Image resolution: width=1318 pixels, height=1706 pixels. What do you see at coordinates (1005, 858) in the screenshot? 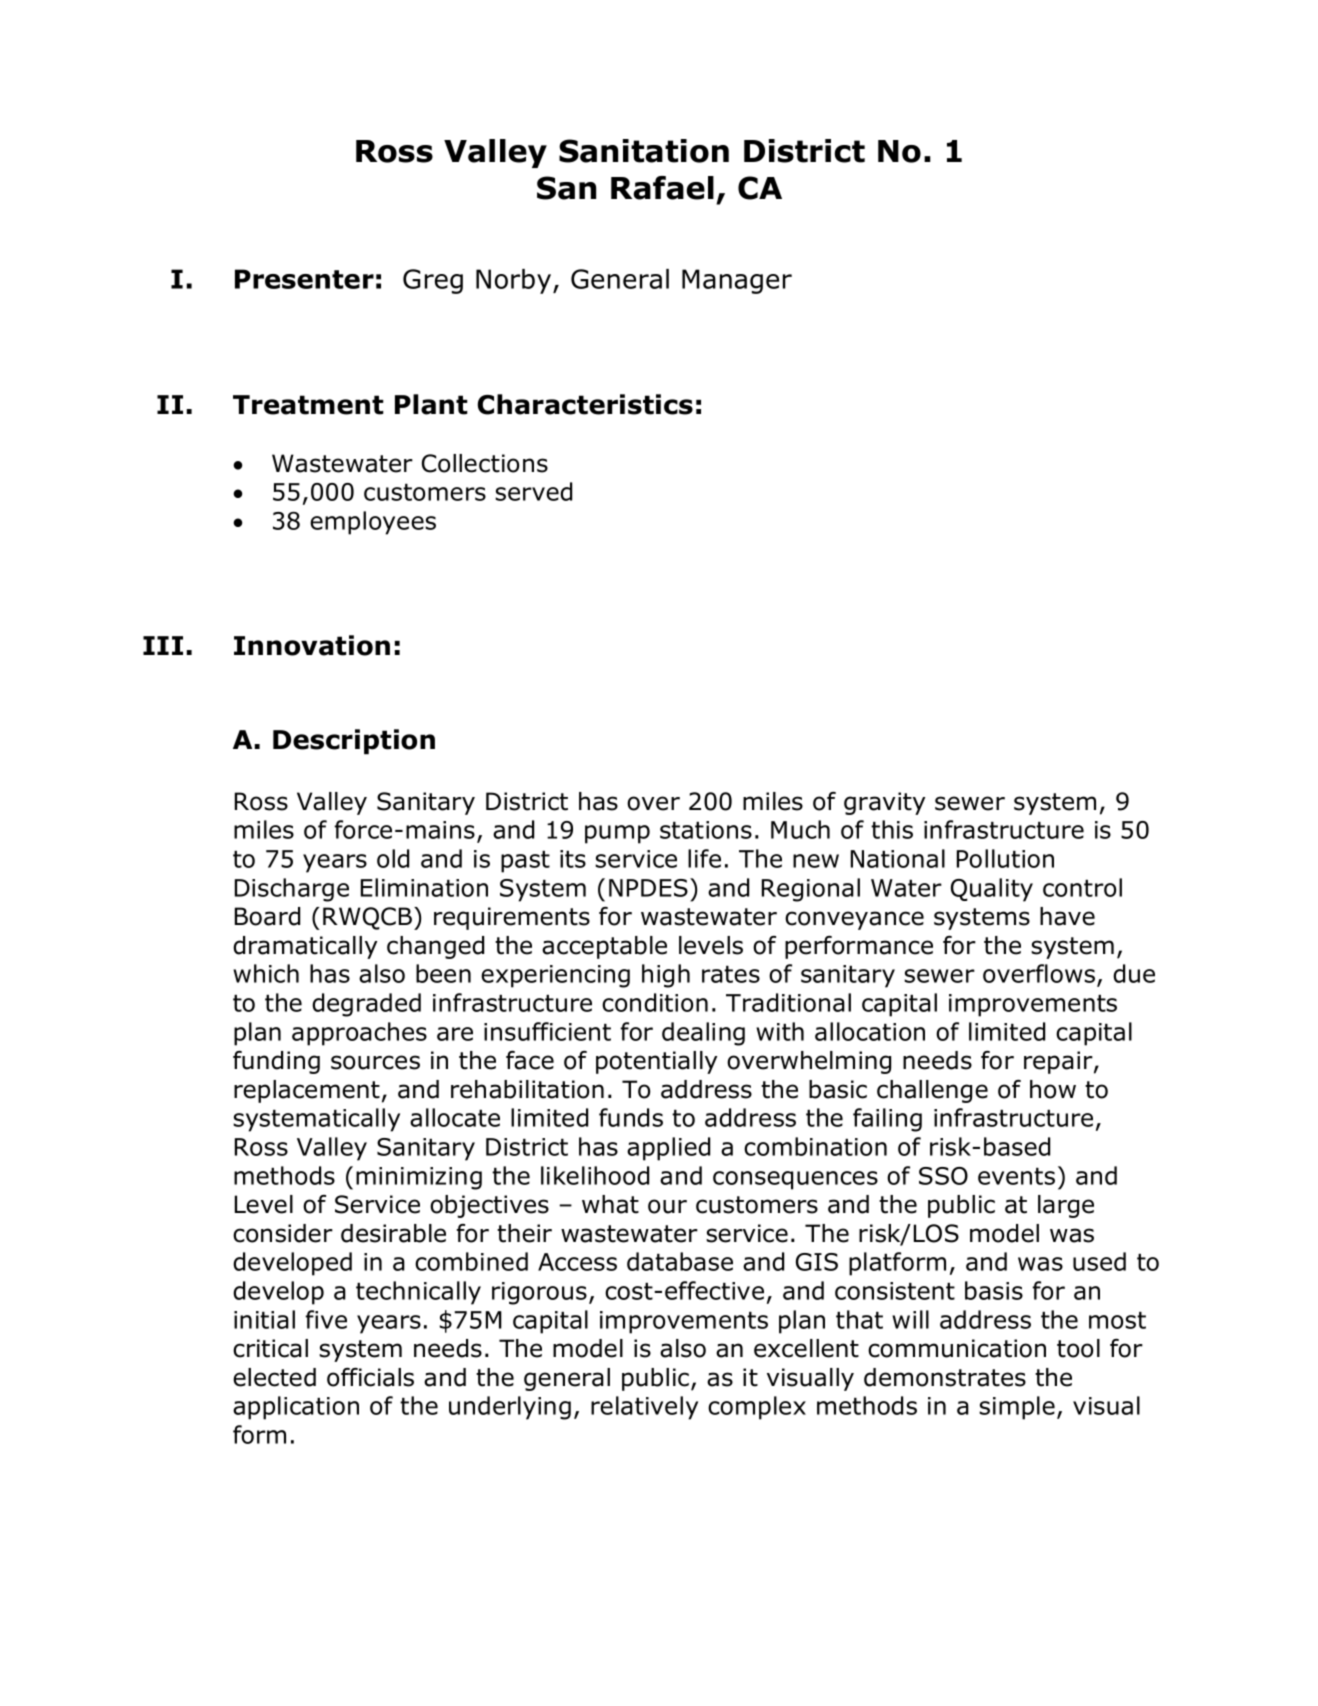
I see `Pollution` at bounding box center [1005, 858].
